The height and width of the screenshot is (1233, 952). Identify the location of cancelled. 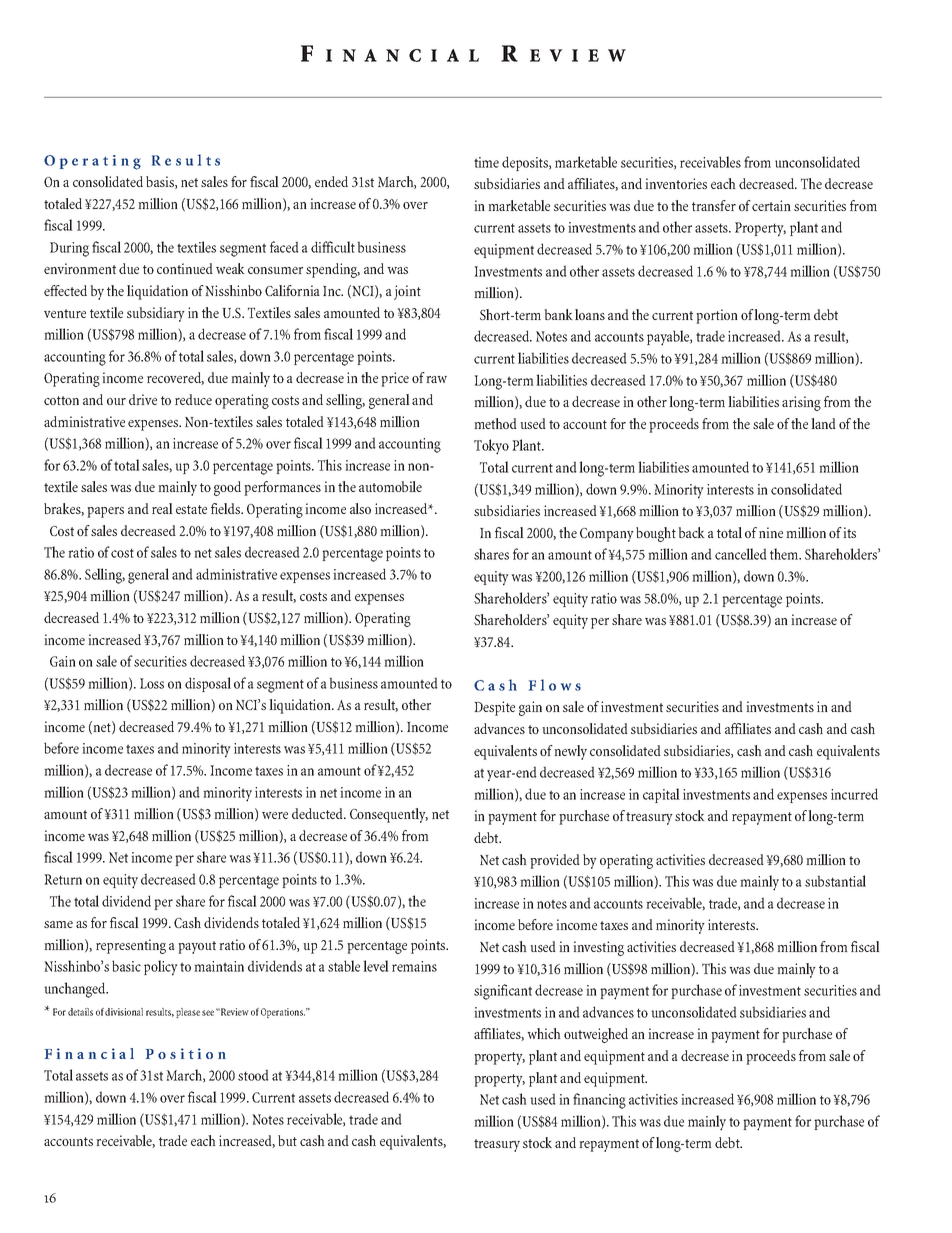
(741, 554).
